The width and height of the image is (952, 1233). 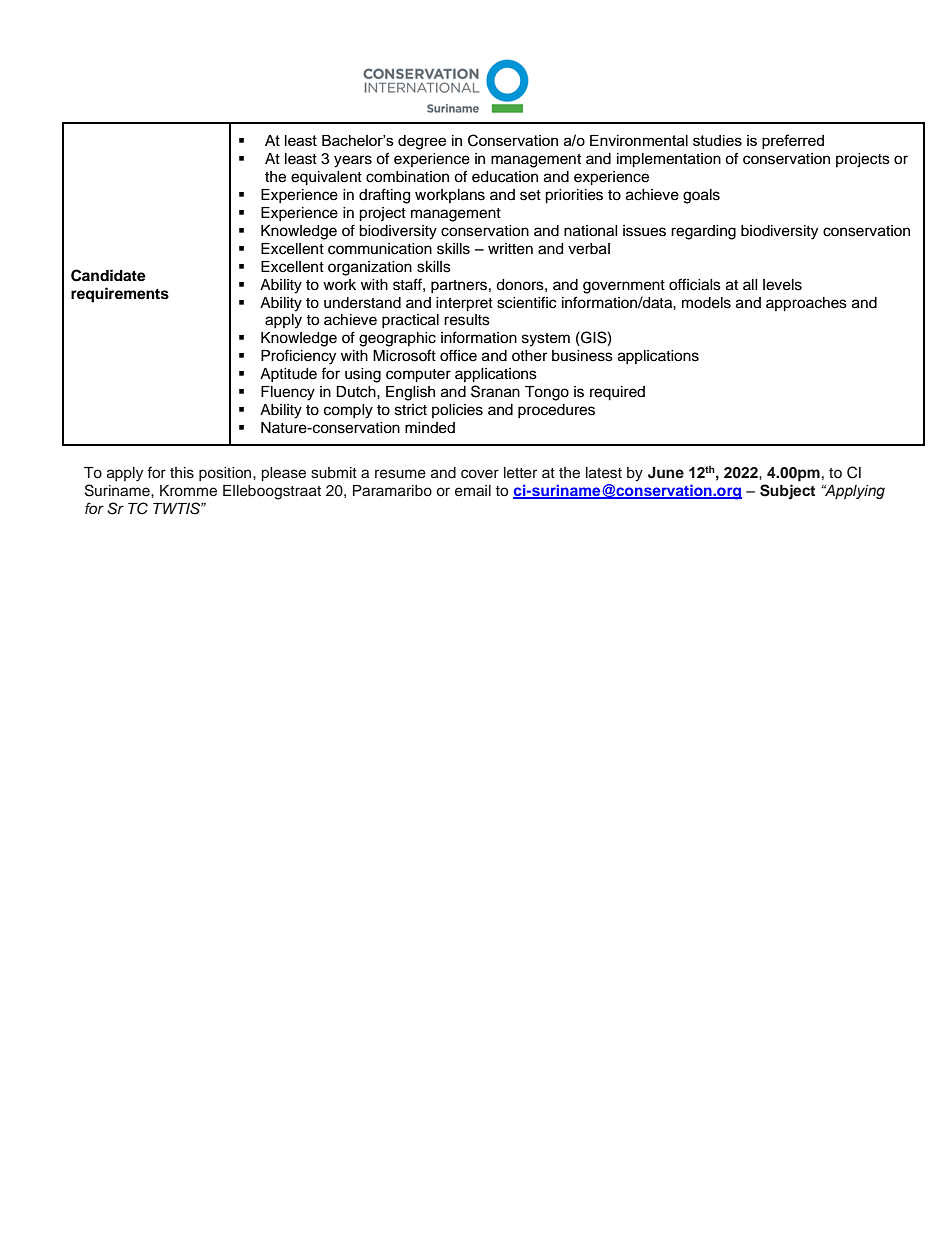 I want to click on this, so click(x=182, y=473).
